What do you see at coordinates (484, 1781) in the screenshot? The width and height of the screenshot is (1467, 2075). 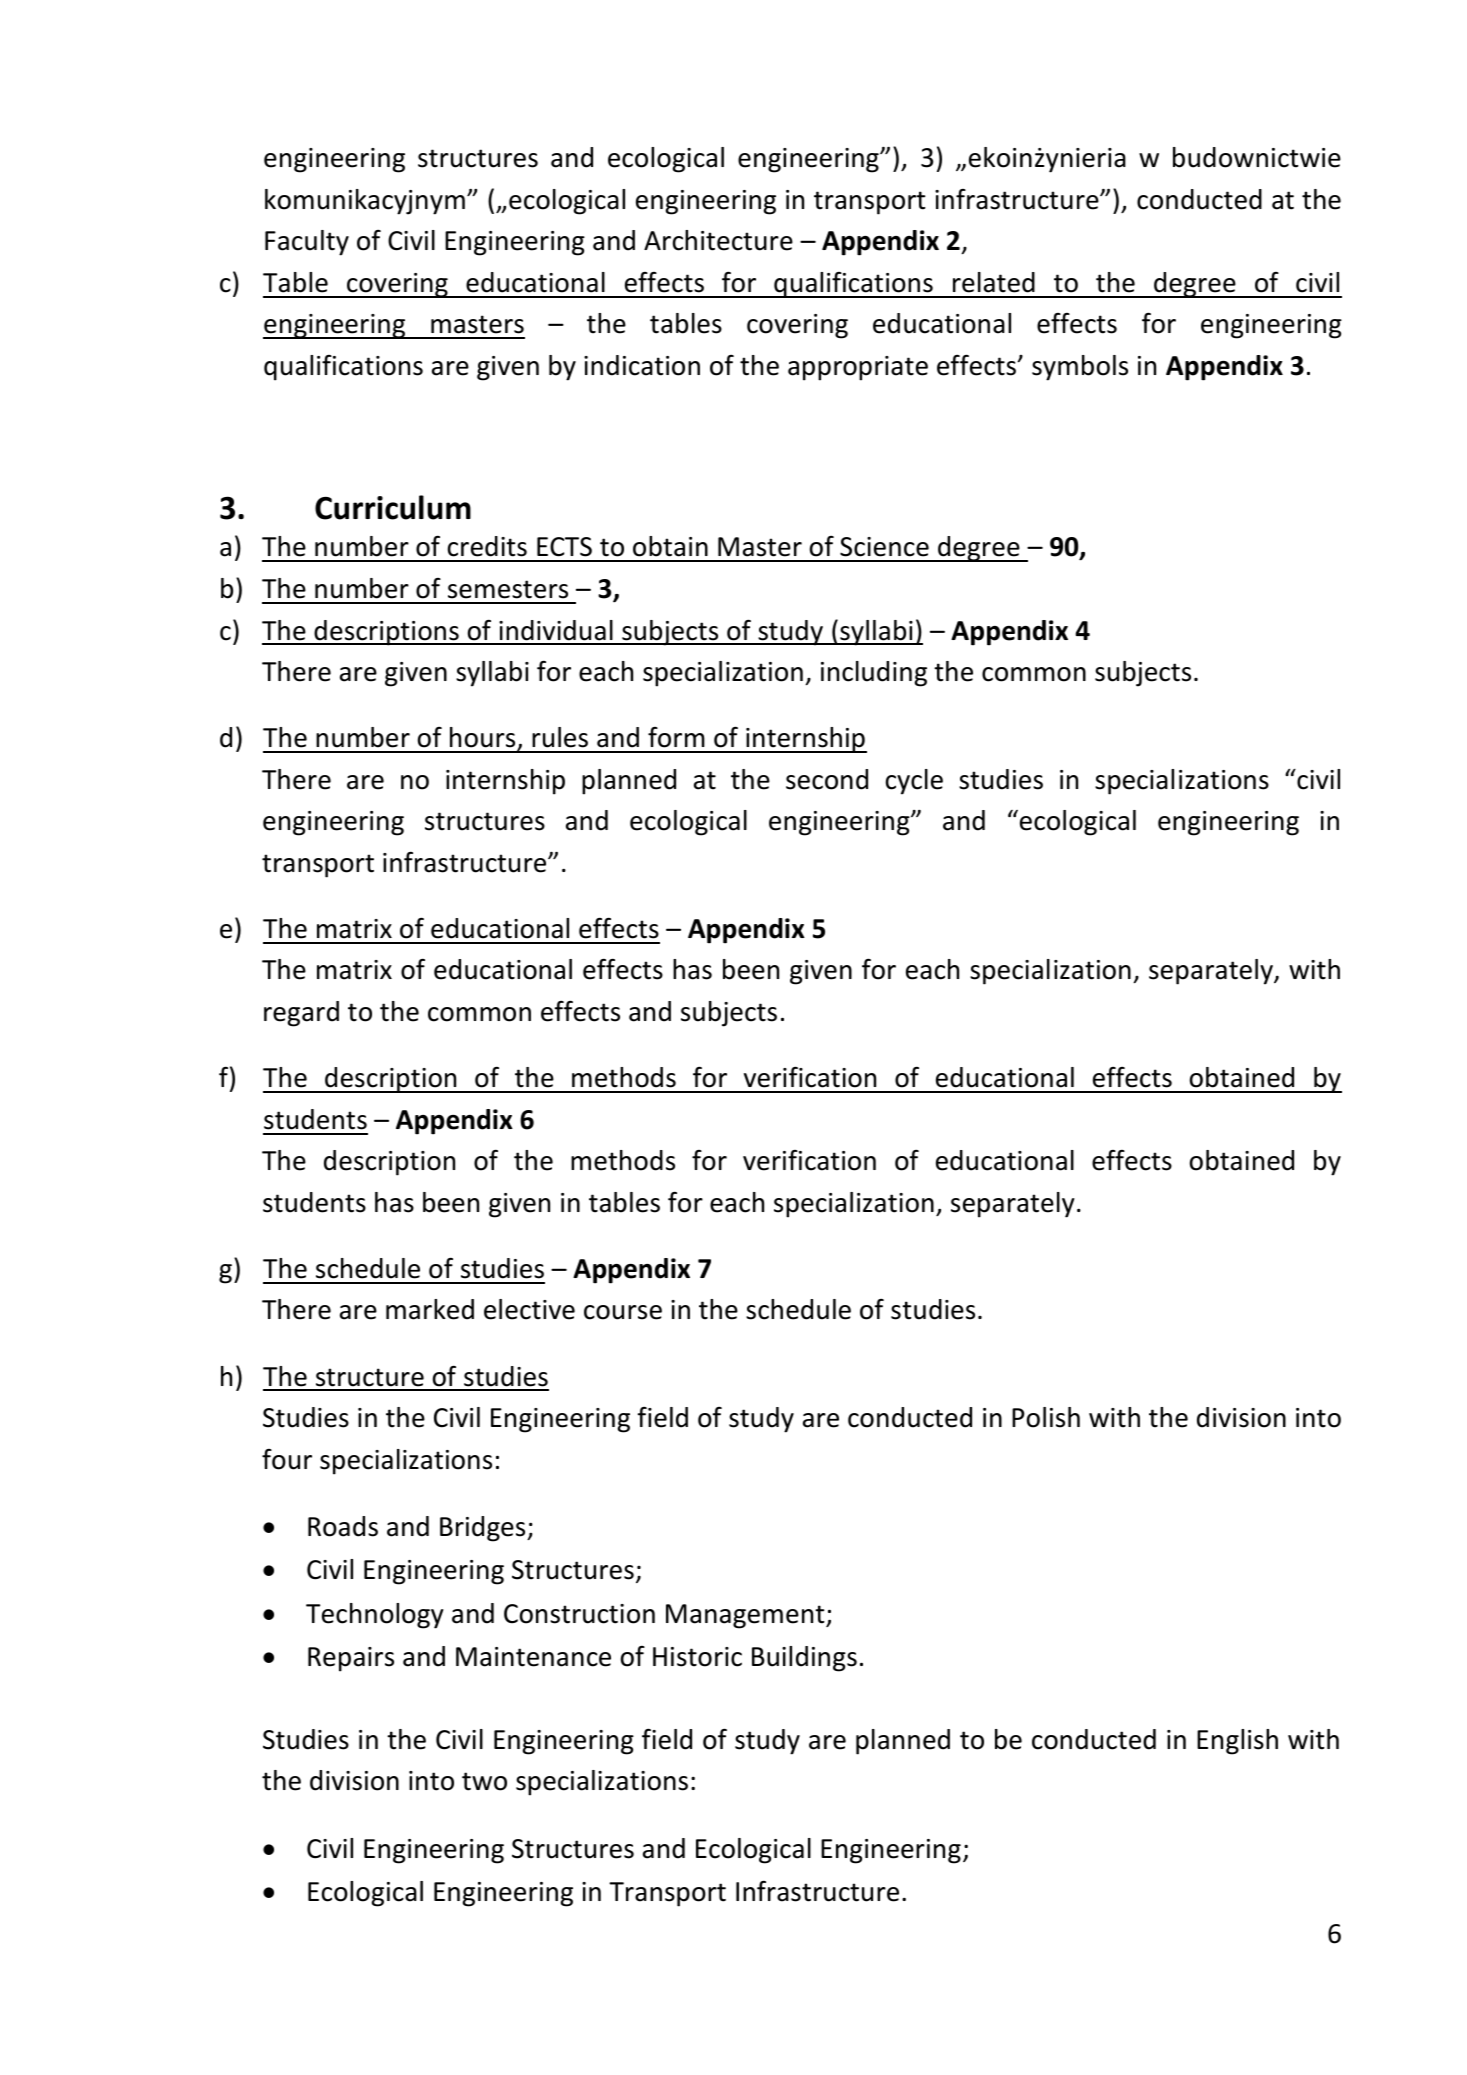 I see `two` at bounding box center [484, 1781].
